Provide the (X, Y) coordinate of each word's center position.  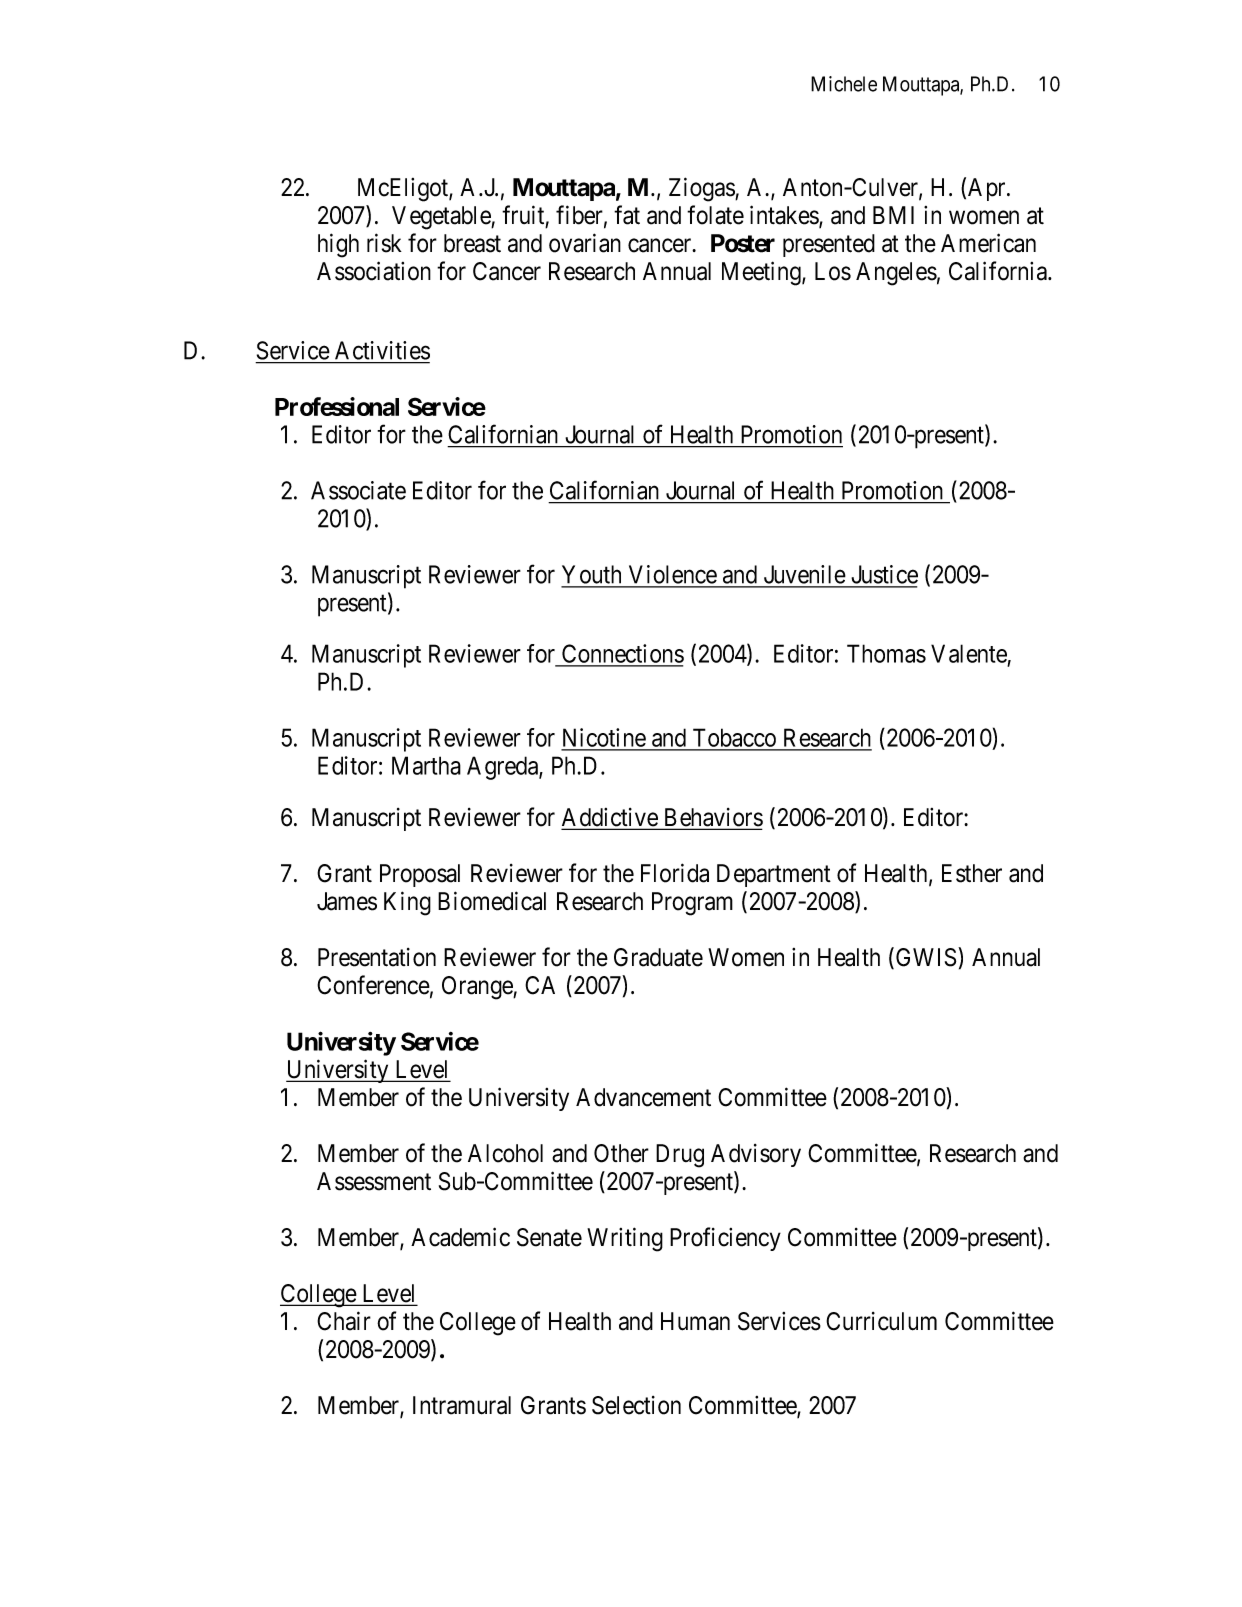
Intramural (462, 1405)
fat (627, 215)
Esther (972, 873)
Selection (636, 1405)
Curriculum (881, 1321)
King (407, 903)
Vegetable (442, 218)
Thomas (886, 653)
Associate (358, 490)
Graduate (658, 957)
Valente (969, 653)
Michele (844, 84)
